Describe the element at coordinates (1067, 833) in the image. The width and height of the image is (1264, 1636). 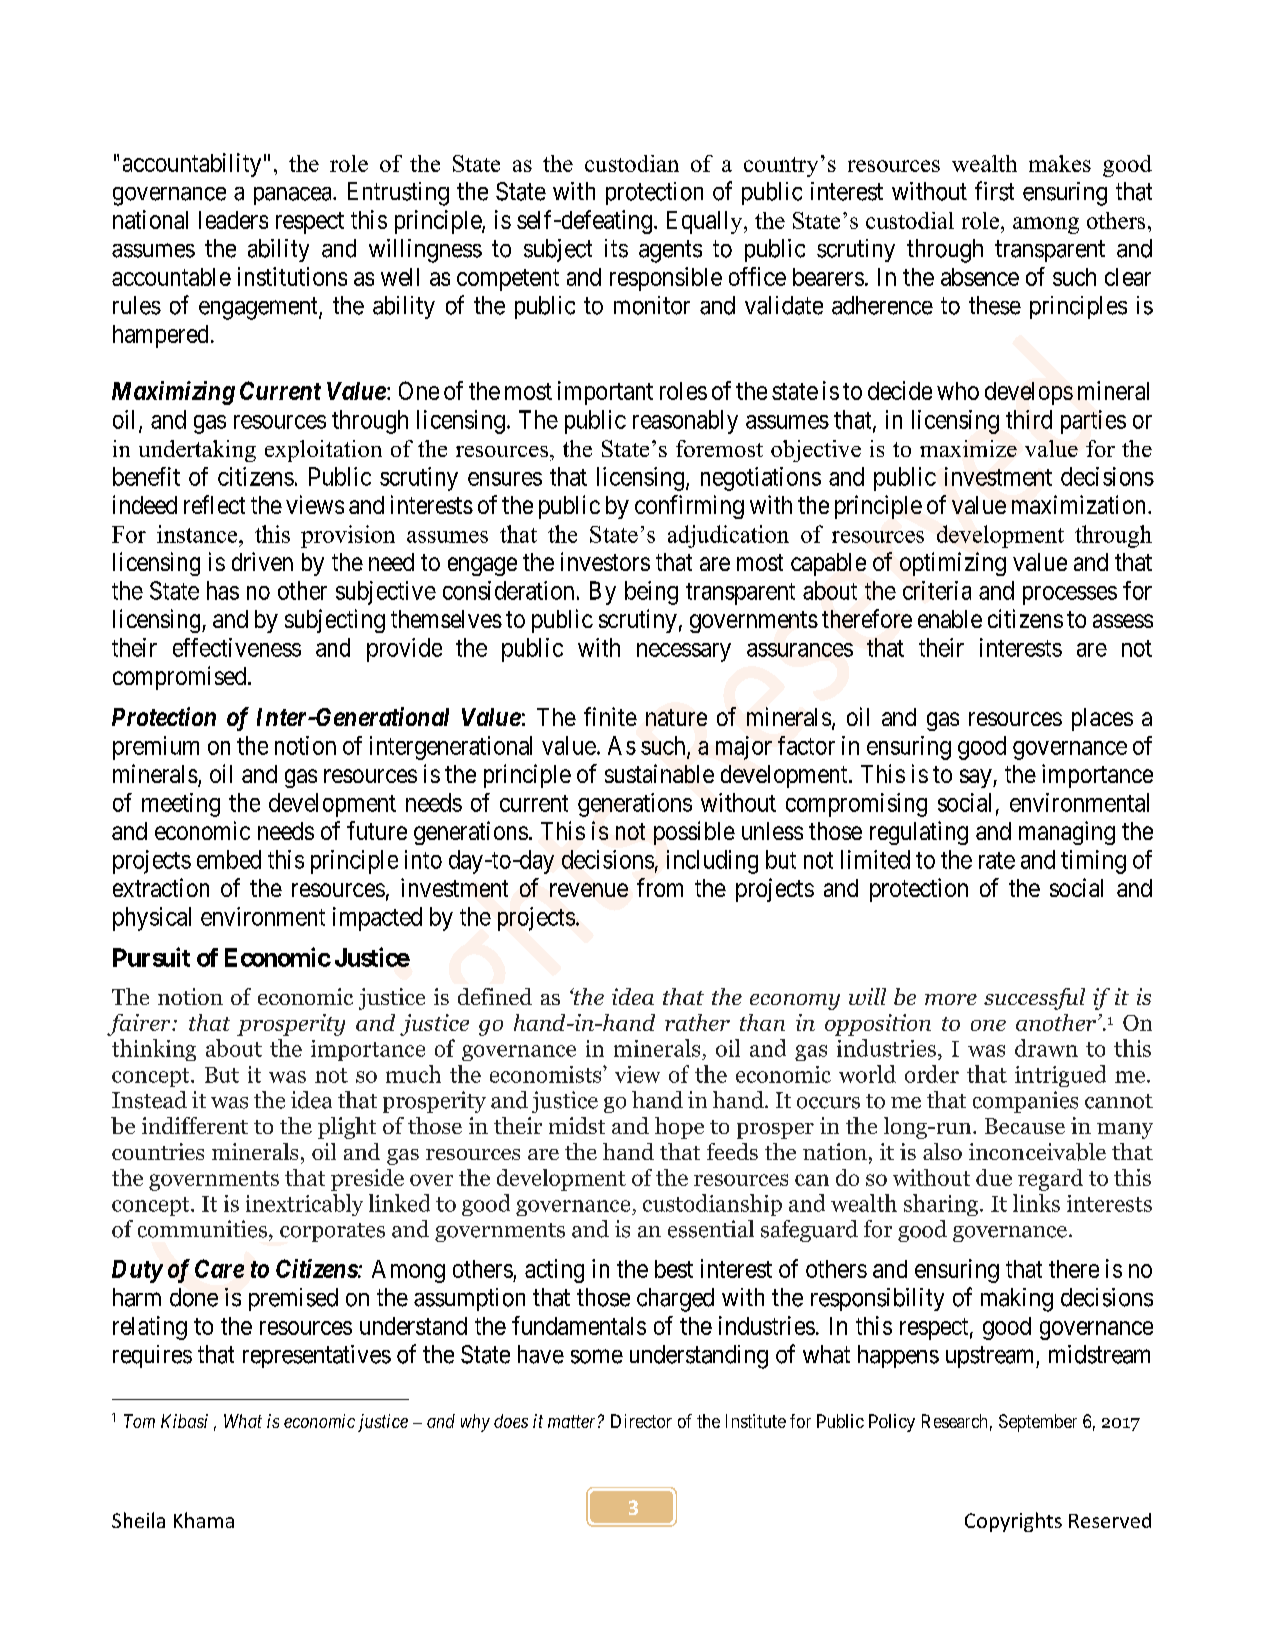
I see `managing` at that location.
